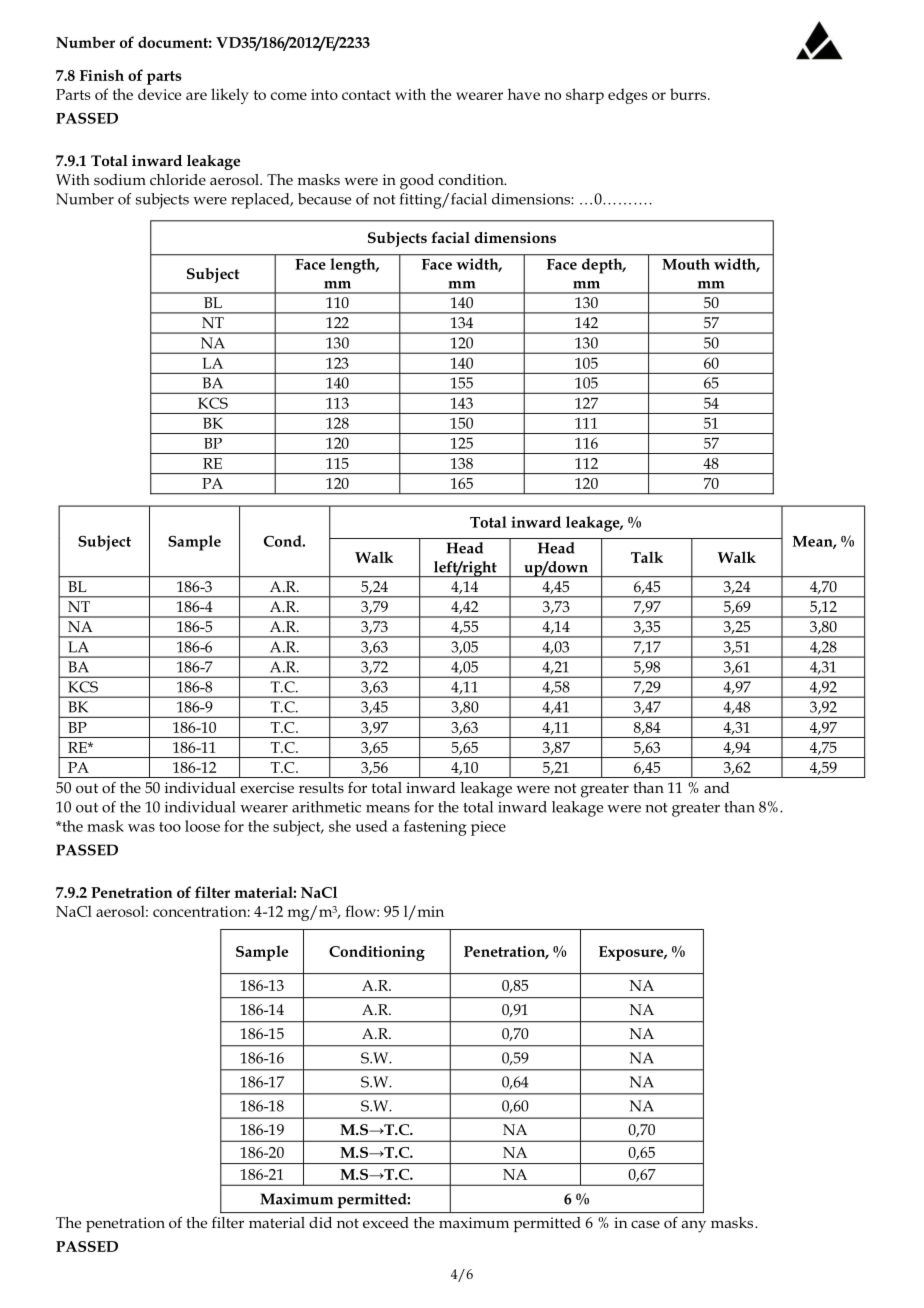  What do you see at coordinates (628, 96) in the document?
I see `edges` at bounding box center [628, 96].
